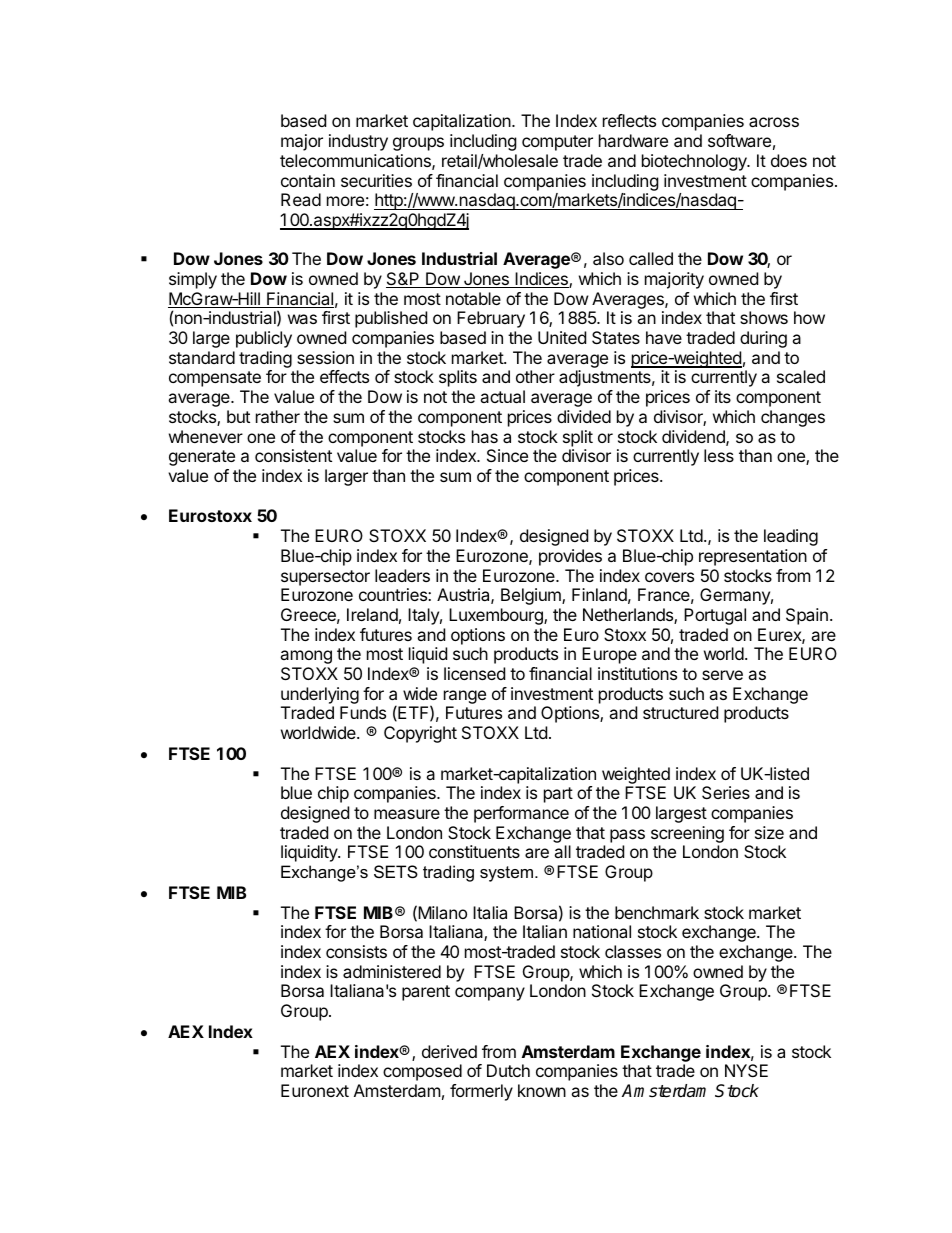  I want to click on size, so click(769, 832).
